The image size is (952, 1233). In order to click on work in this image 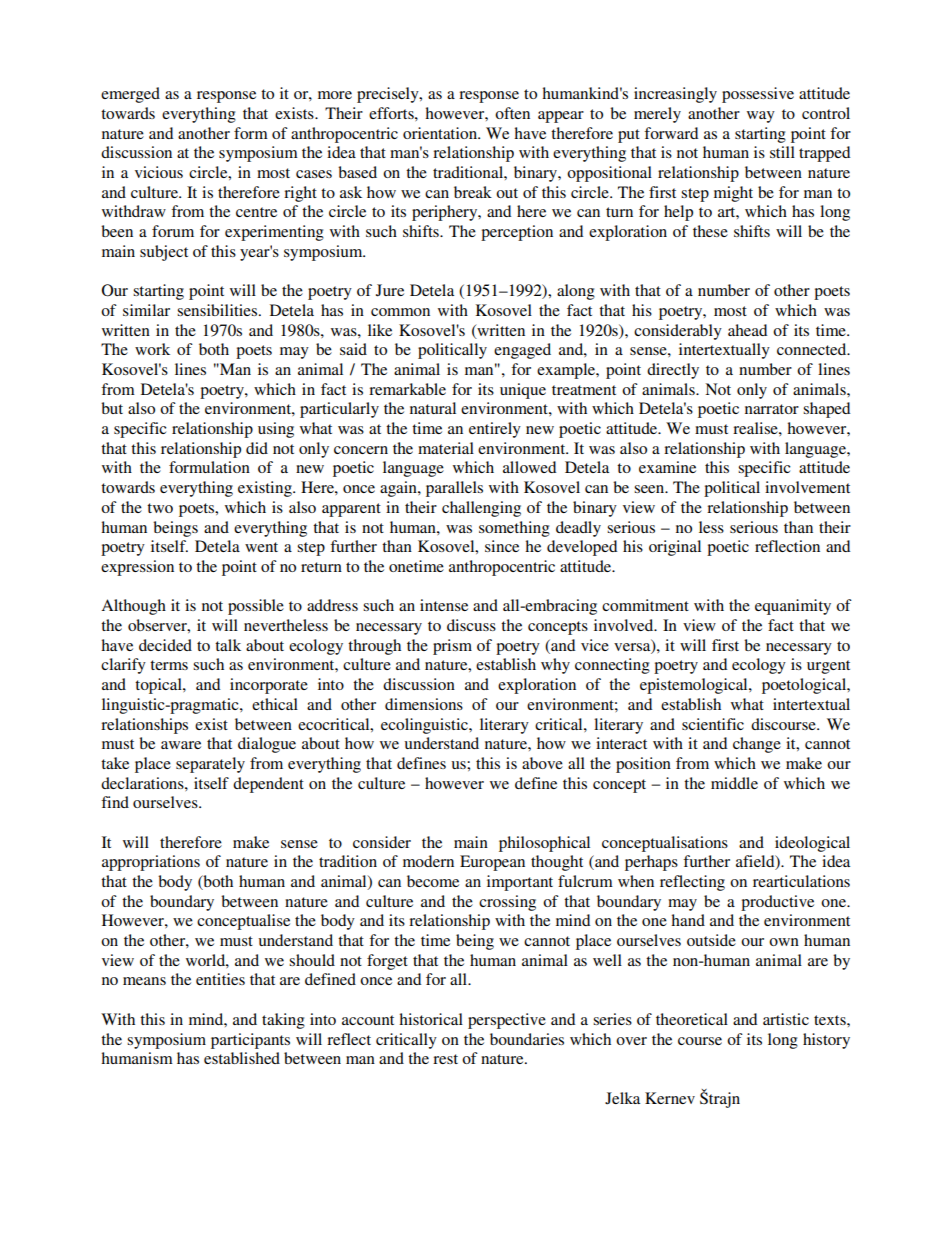, I will do `click(152, 349)`.
